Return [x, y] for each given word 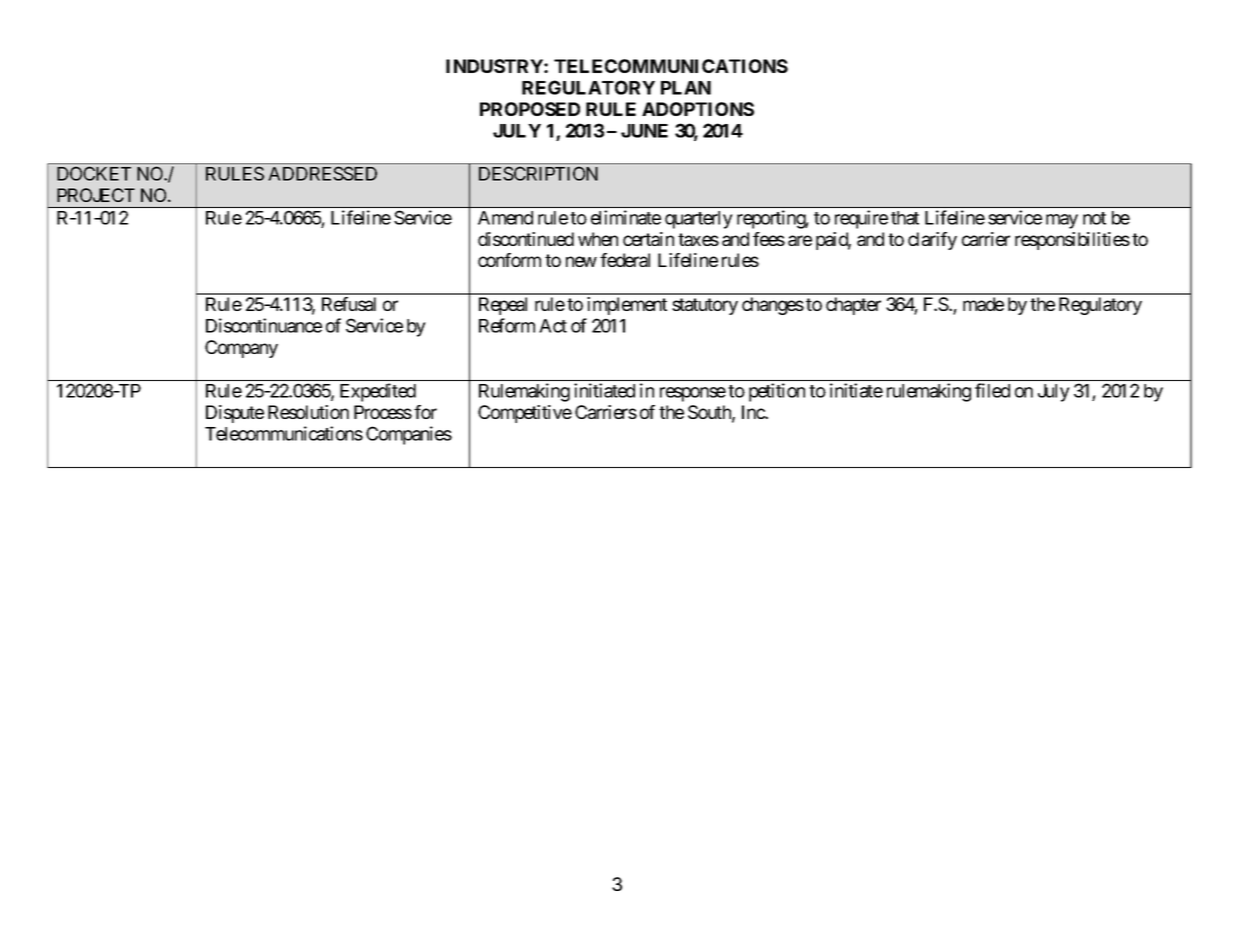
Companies [409, 435]
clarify [932, 241]
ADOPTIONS [698, 109]
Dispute [235, 414]
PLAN [686, 88]
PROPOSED [530, 109]
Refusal [349, 304]
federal [625, 260]
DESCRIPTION [538, 173]
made [983, 304]
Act [553, 326]
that [905, 218]
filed [992, 390]
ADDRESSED [322, 173]
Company [241, 349]
